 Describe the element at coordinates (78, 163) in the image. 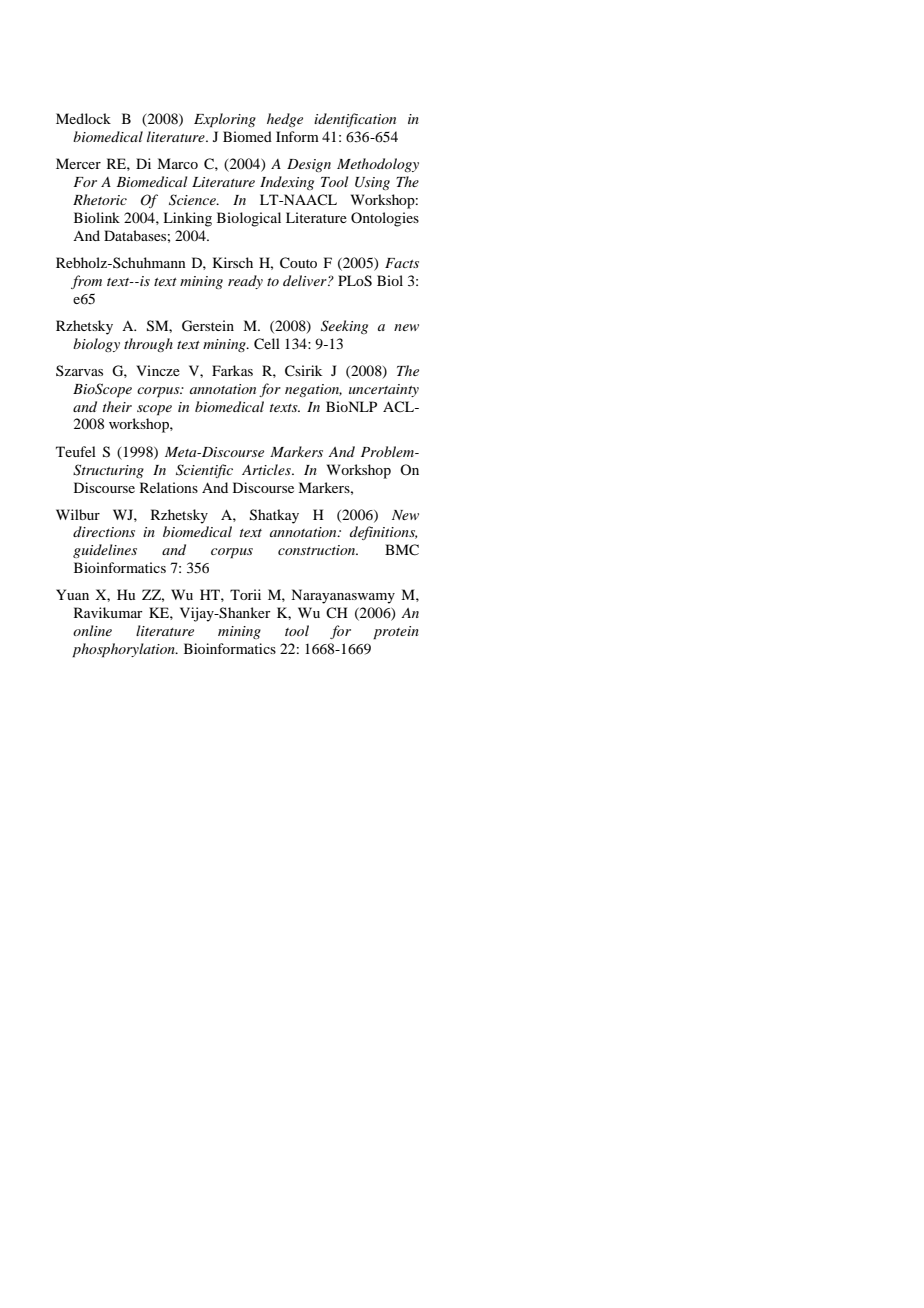

I see `Mercer` at that location.
